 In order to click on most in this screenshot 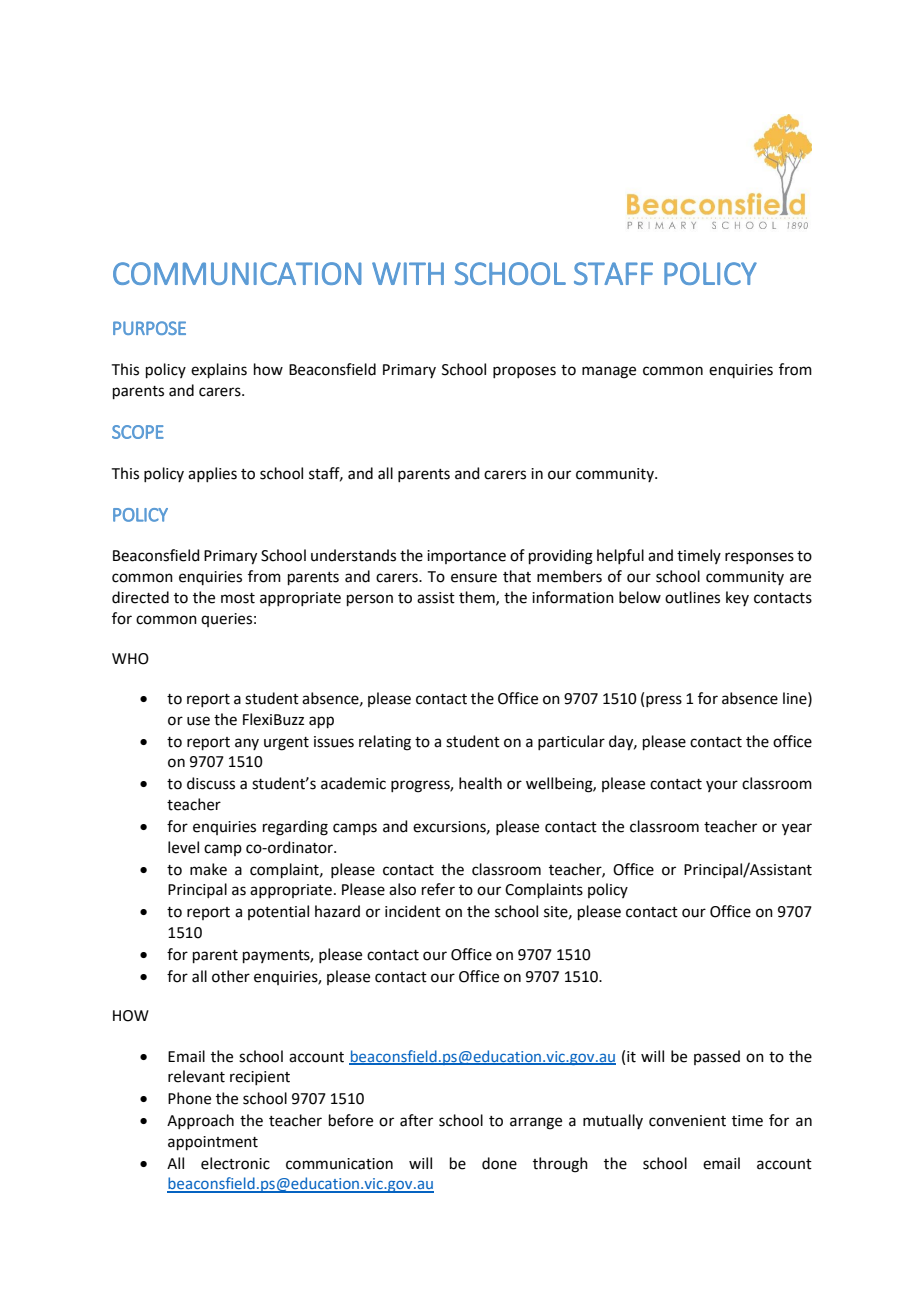, I will do `click(238, 598)`.
